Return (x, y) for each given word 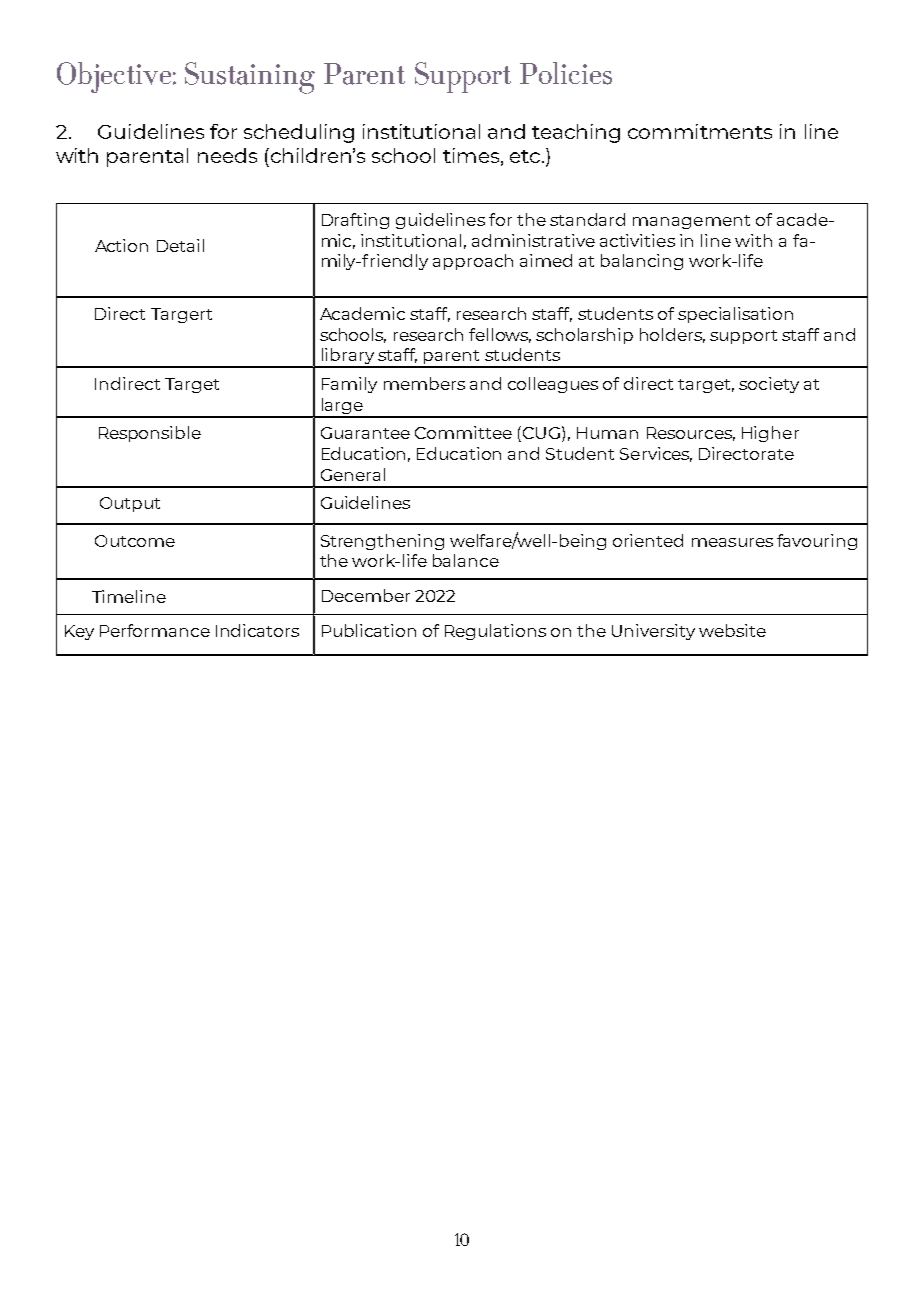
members (424, 383)
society (769, 385)
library (347, 357)
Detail (180, 245)
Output (130, 504)
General (353, 474)
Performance (155, 630)
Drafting (355, 221)
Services (656, 454)
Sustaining (250, 78)
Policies (566, 73)
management (691, 222)
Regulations (495, 632)
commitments (700, 131)
